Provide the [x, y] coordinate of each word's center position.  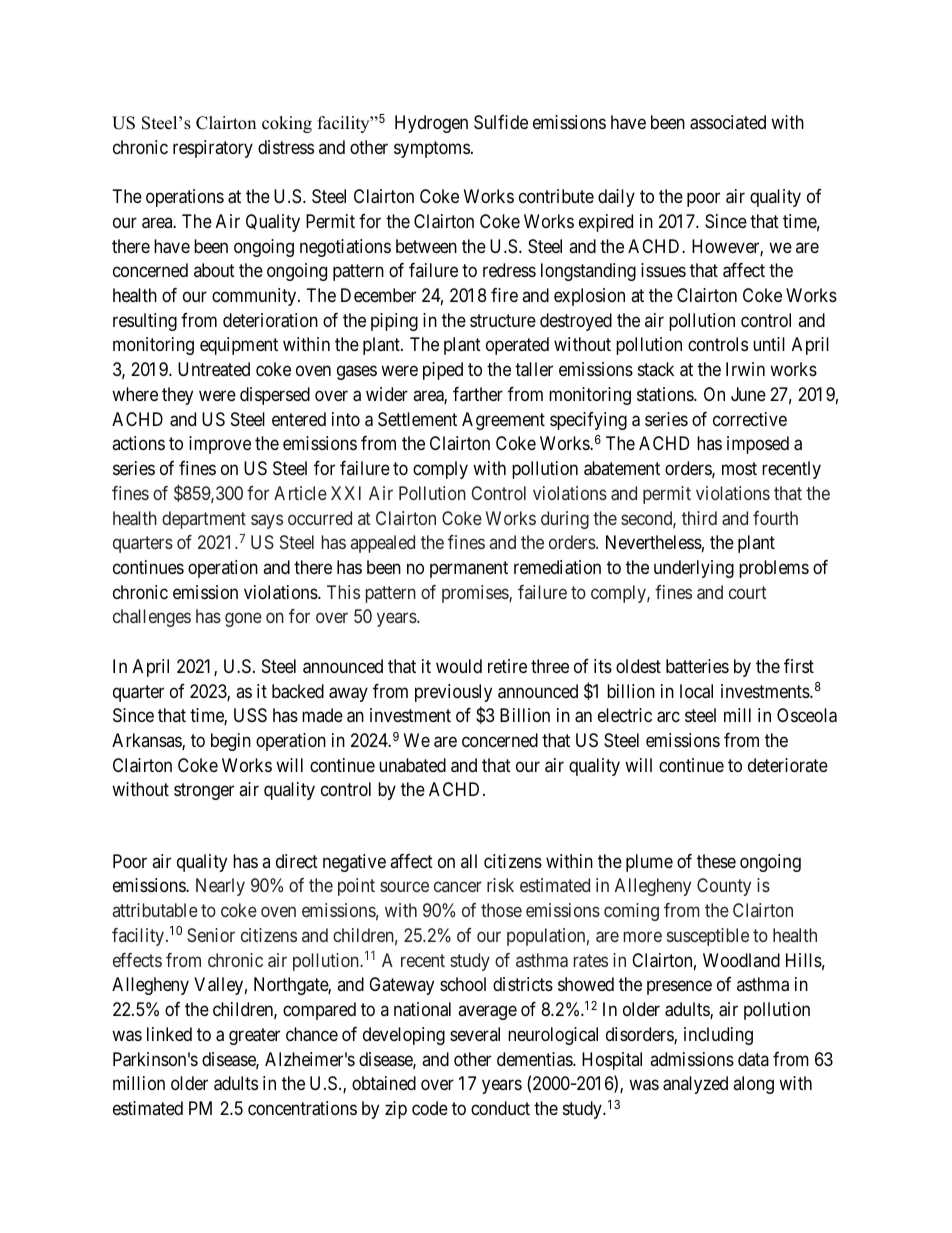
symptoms [432, 149]
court [748, 592]
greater [254, 1036]
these [716, 861]
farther [478, 394]
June [748, 394]
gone [243, 620]
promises [476, 594]
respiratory [213, 149]
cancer [458, 887]
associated [728, 122]
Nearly [220, 887]
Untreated [214, 369]
